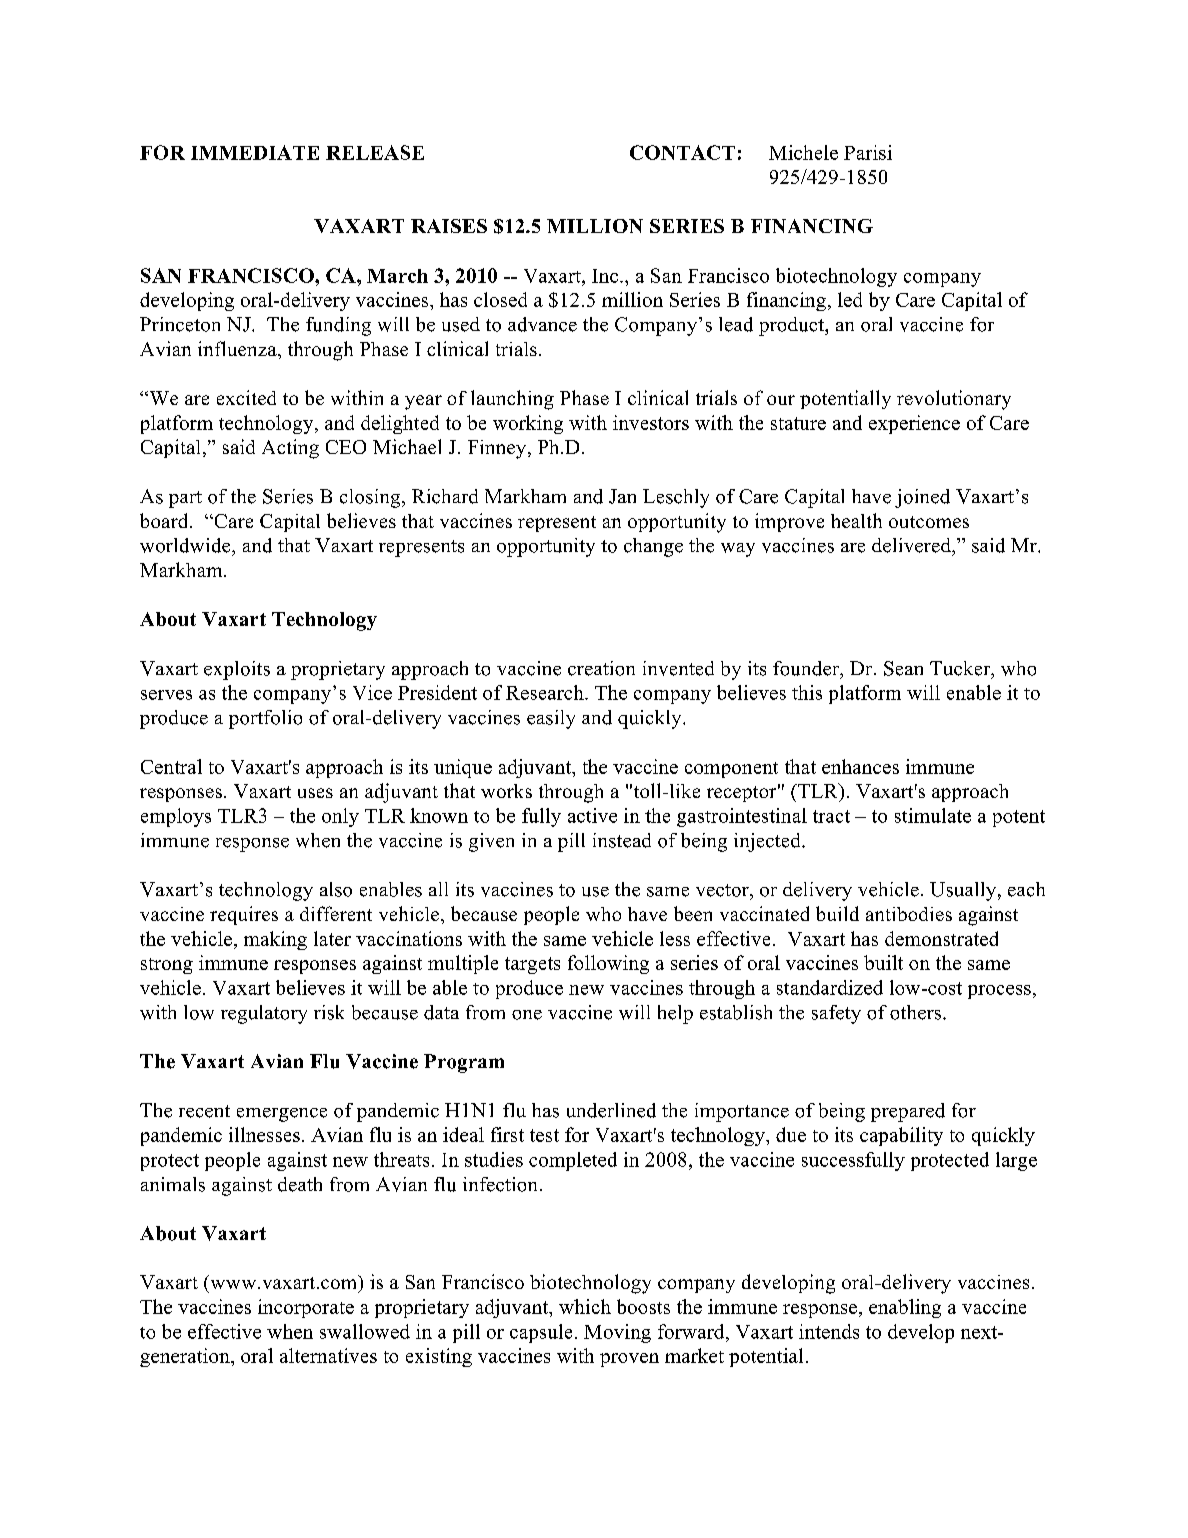  What do you see at coordinates (551, 719) in the page?
I see `easily` at bounding box center [551, 719].
